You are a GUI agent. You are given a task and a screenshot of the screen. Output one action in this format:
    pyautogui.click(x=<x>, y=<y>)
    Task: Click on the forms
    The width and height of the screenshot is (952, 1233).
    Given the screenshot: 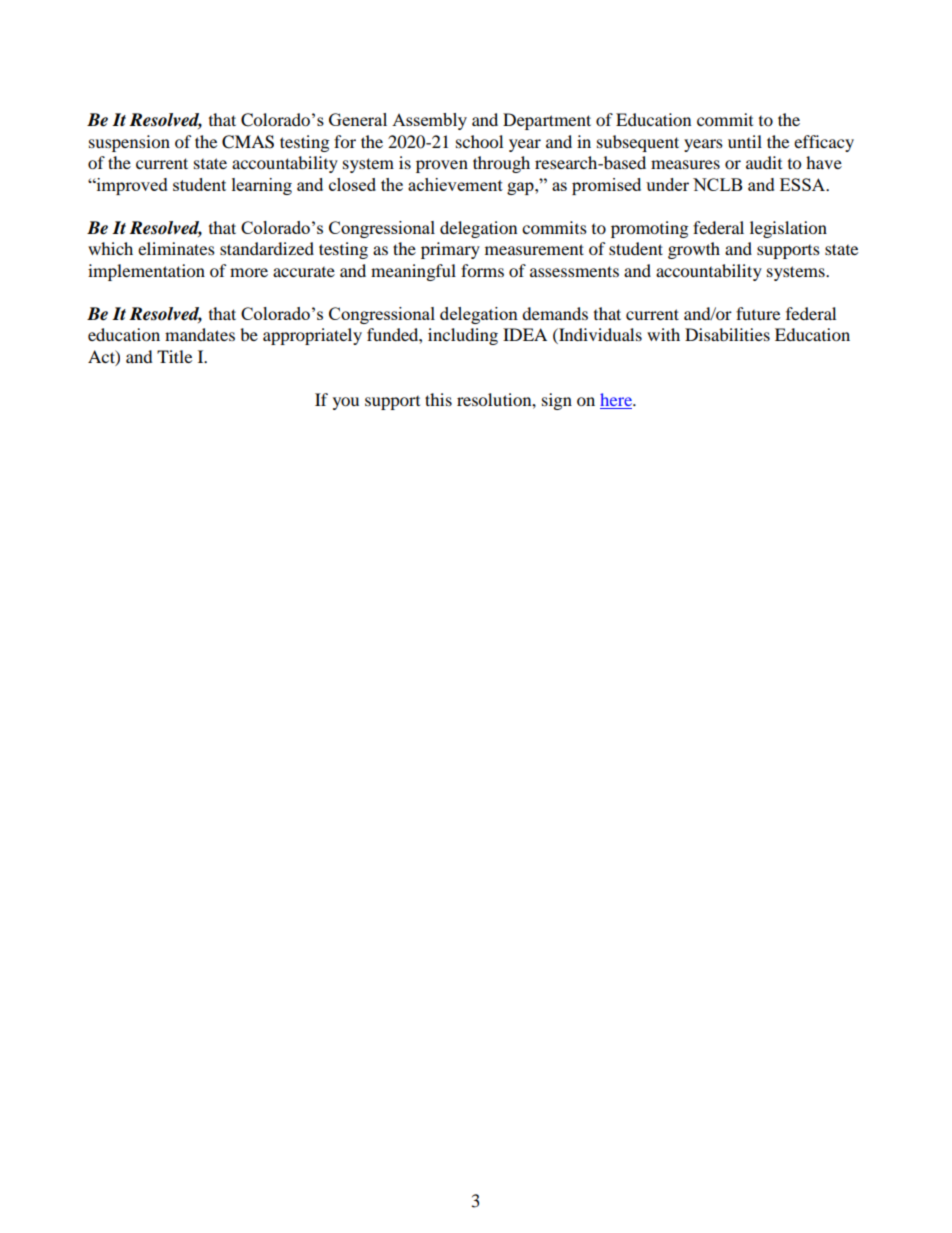 What is the action you would take?
    pyautogui.click(x=482, y=270)
